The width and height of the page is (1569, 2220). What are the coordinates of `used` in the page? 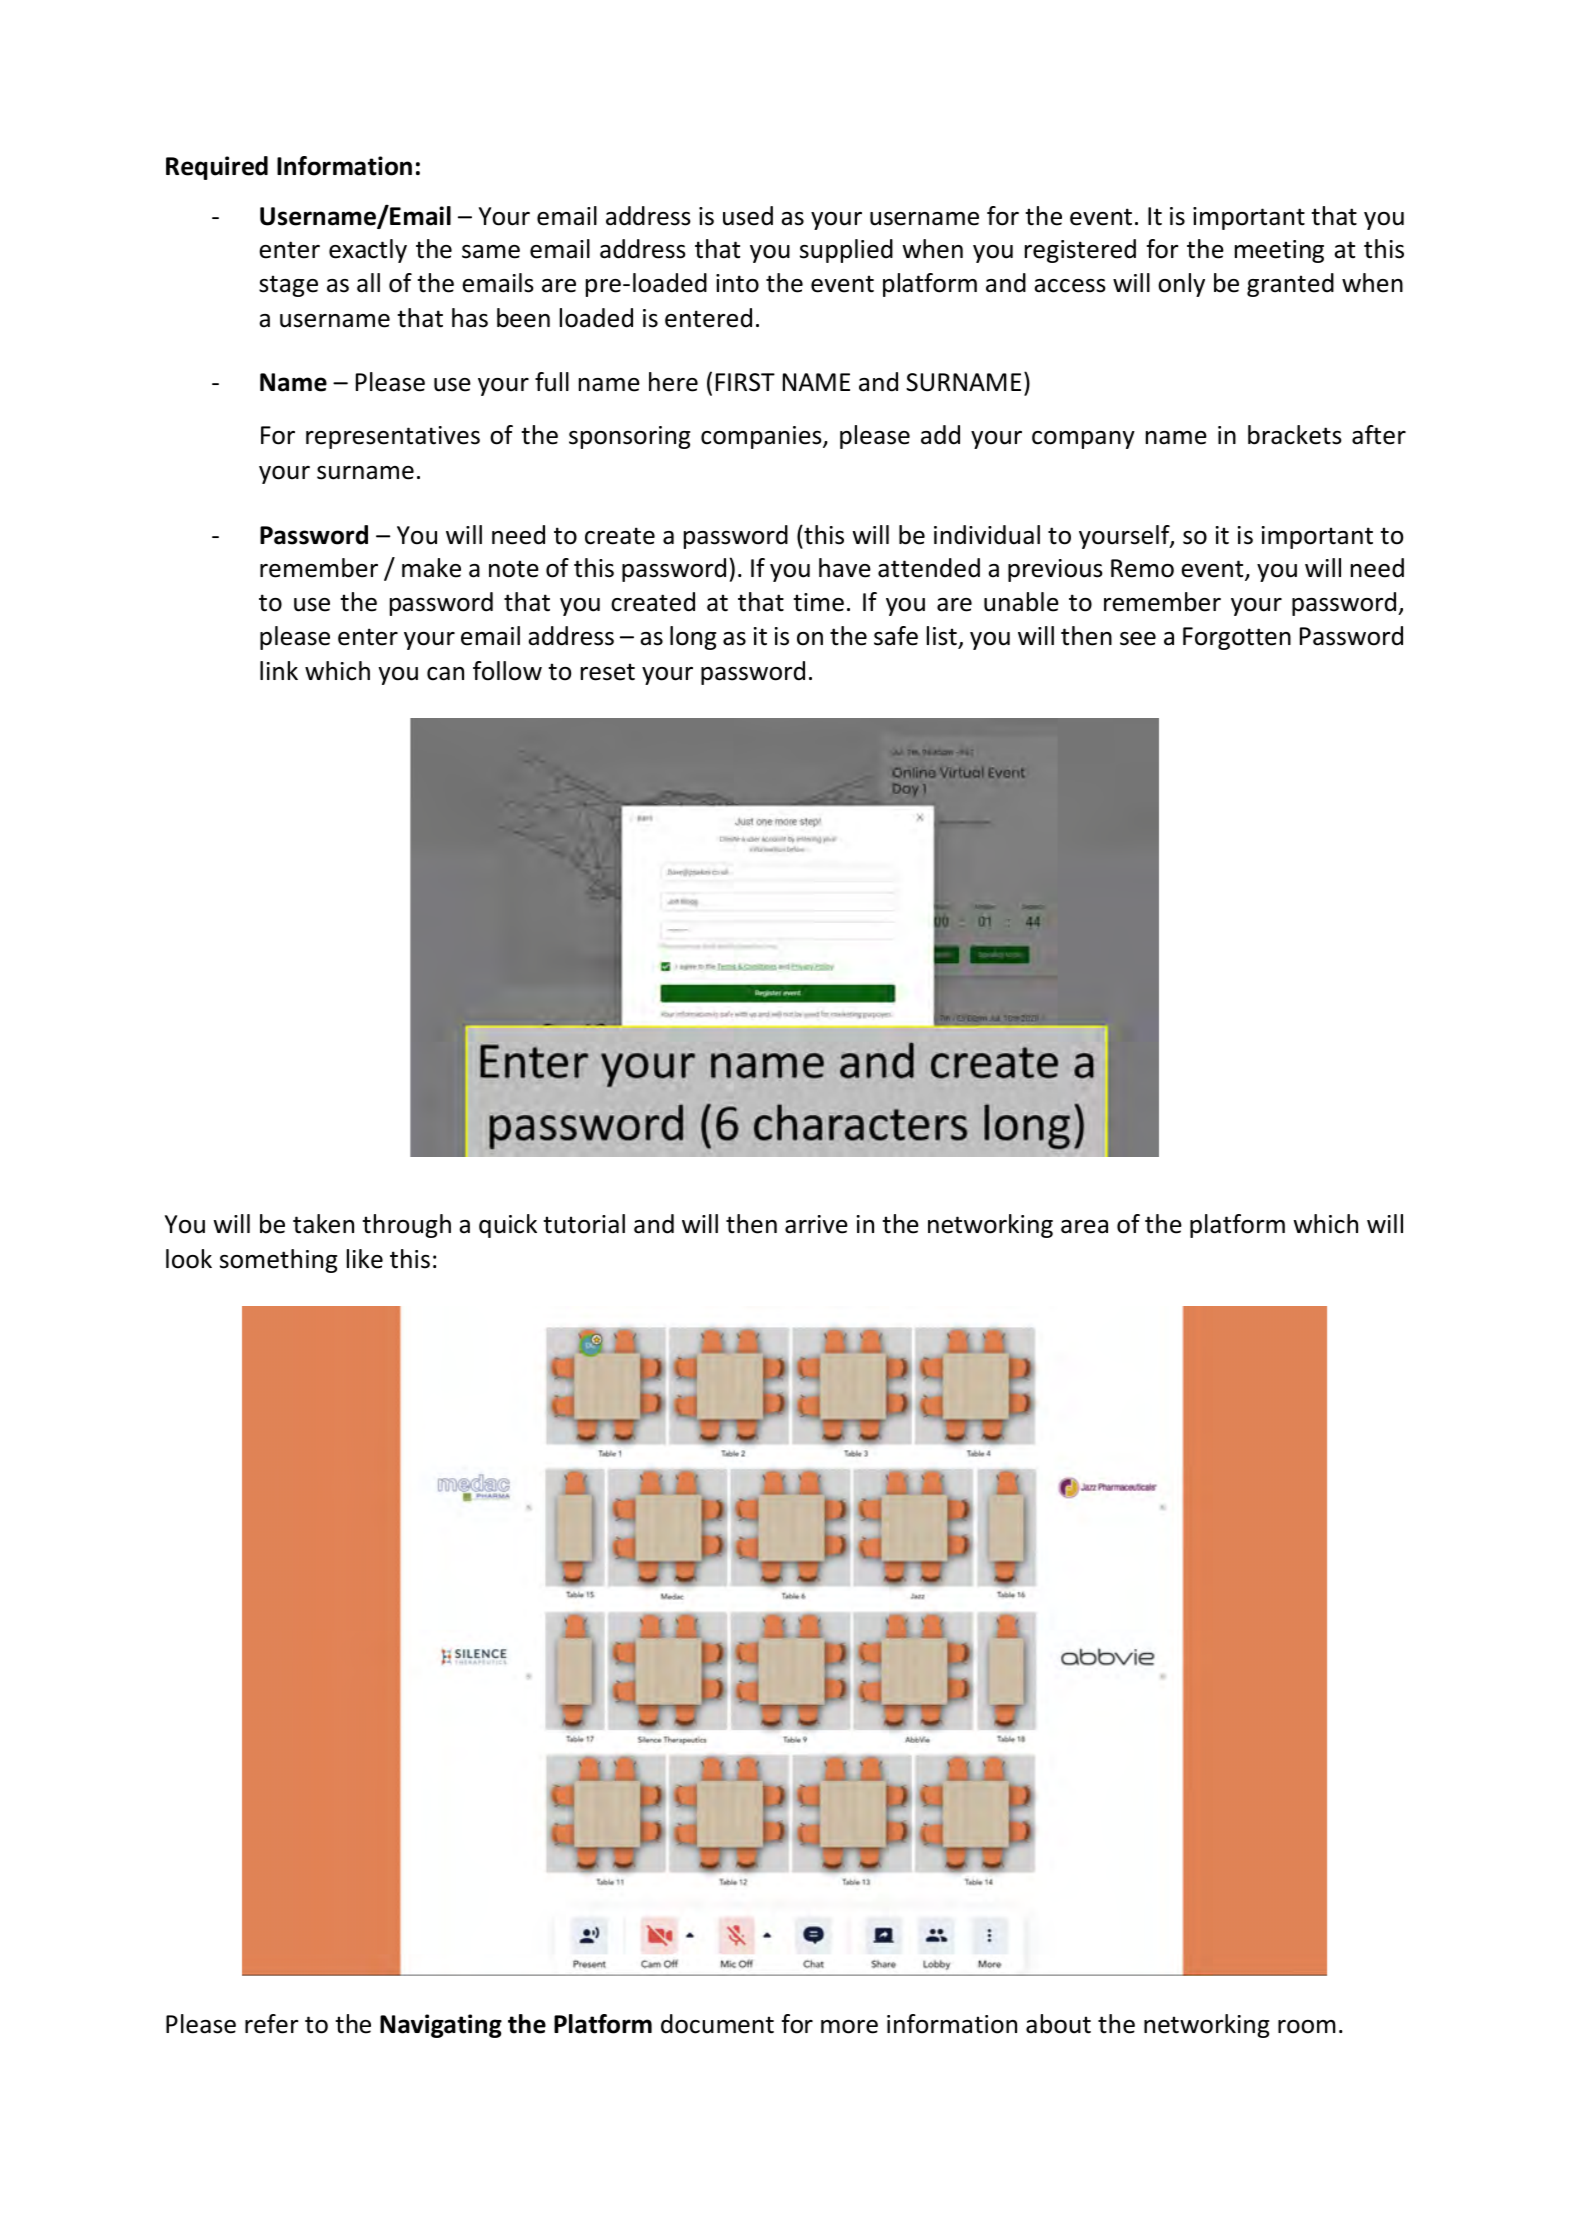 It's located at (748, 216).
